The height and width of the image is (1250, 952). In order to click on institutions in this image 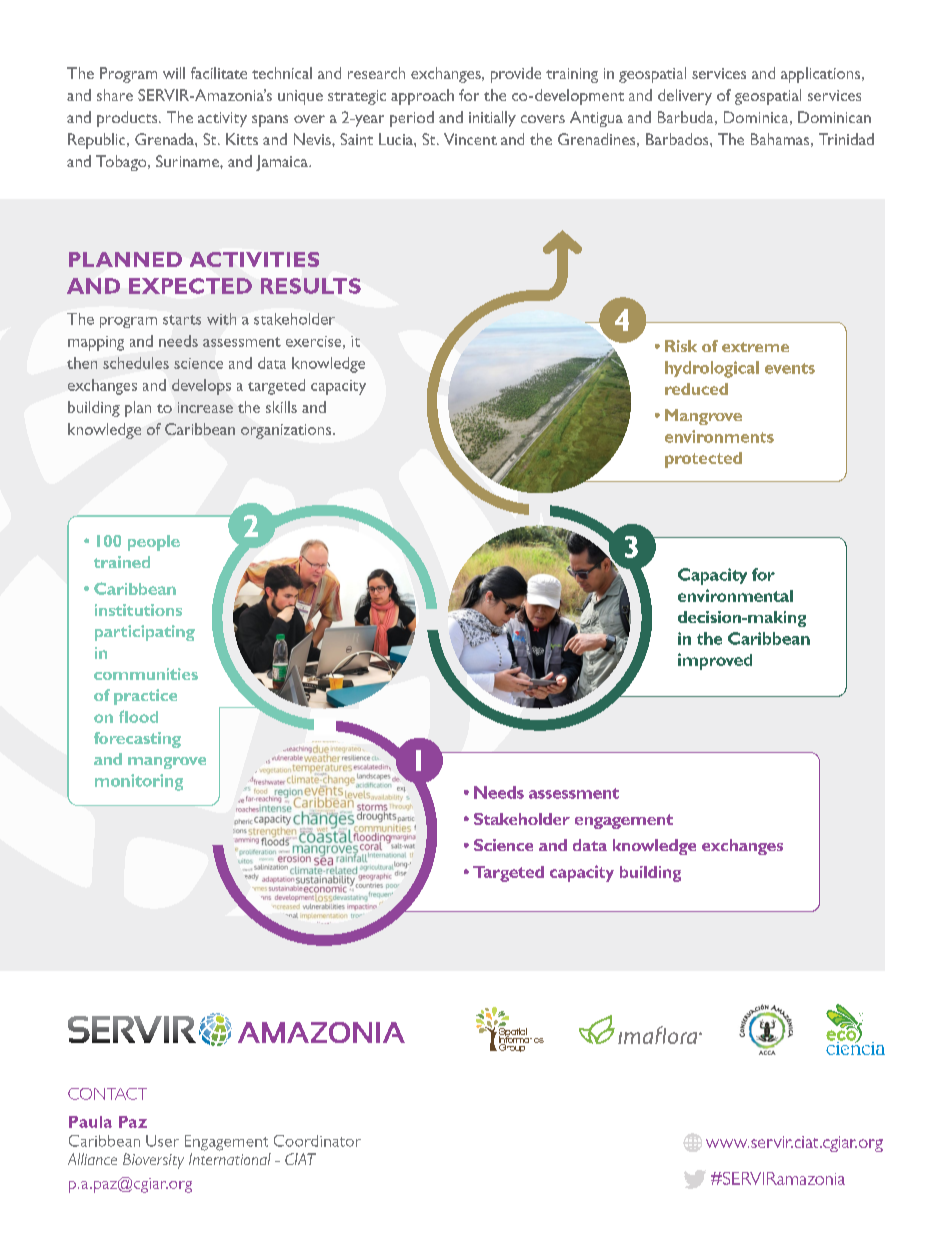, I will do `click(138, 610)`.
